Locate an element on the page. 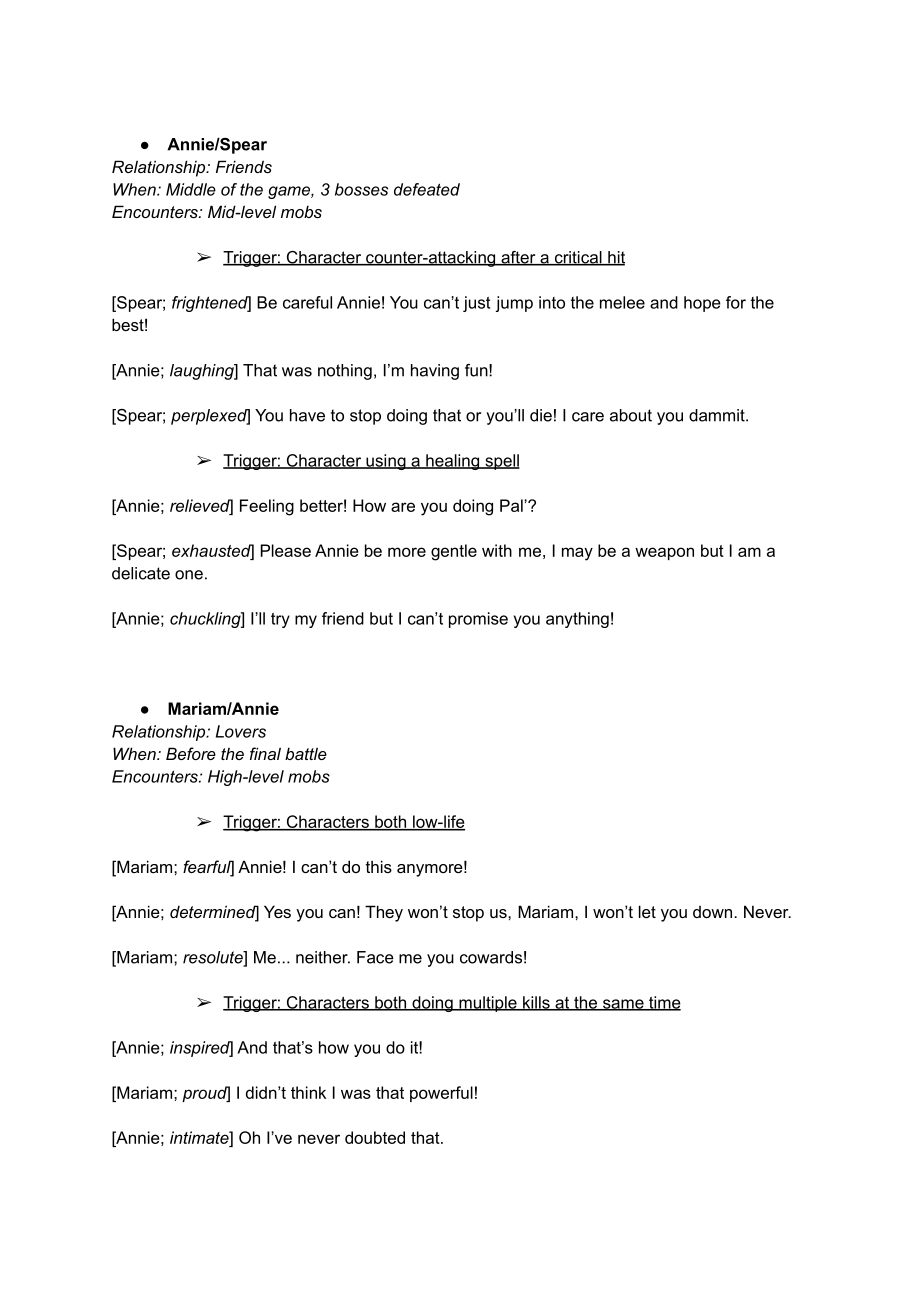 This page has width=924, height=1307. same is located at coordinates (623, 1005).
